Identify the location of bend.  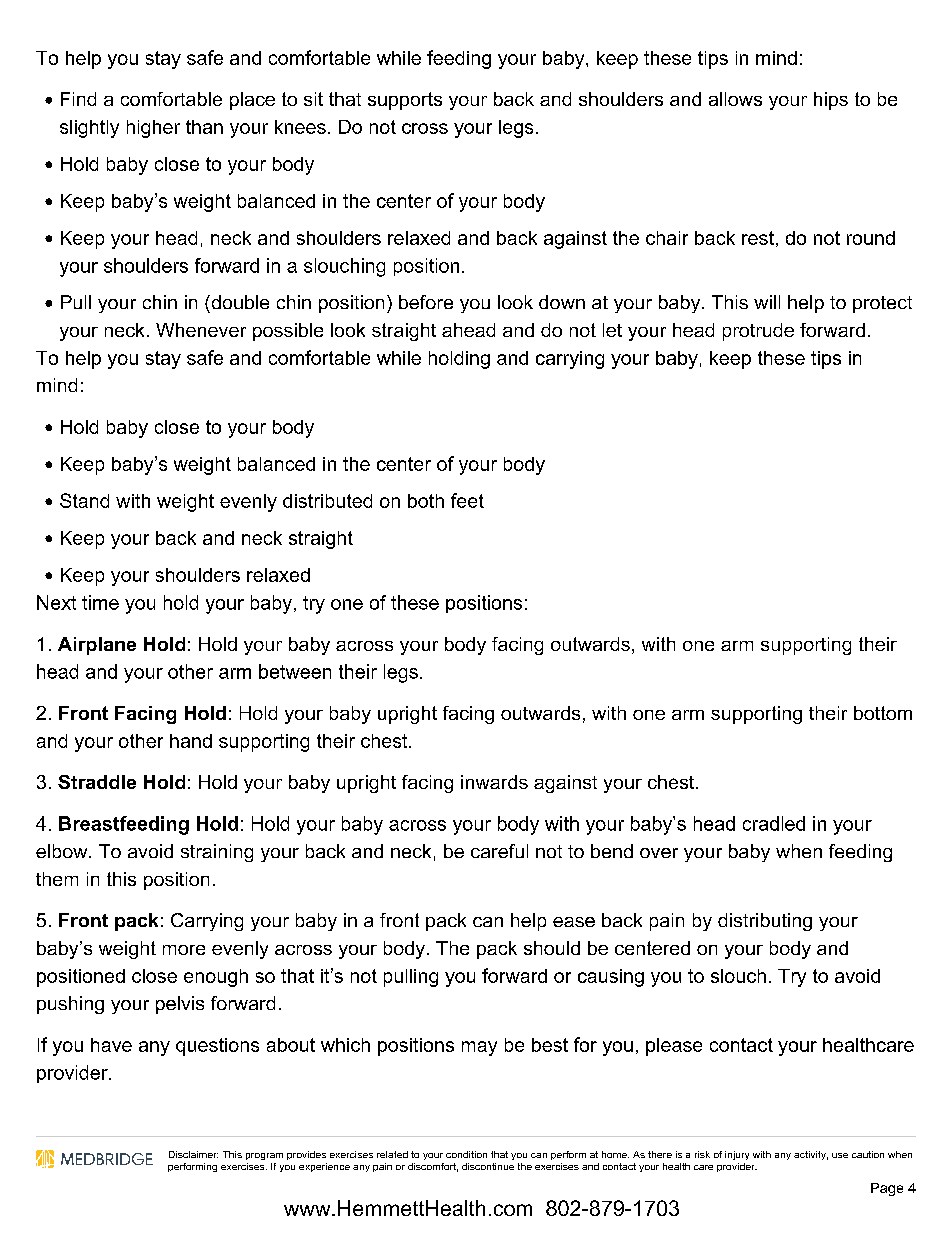
(612, 851).
